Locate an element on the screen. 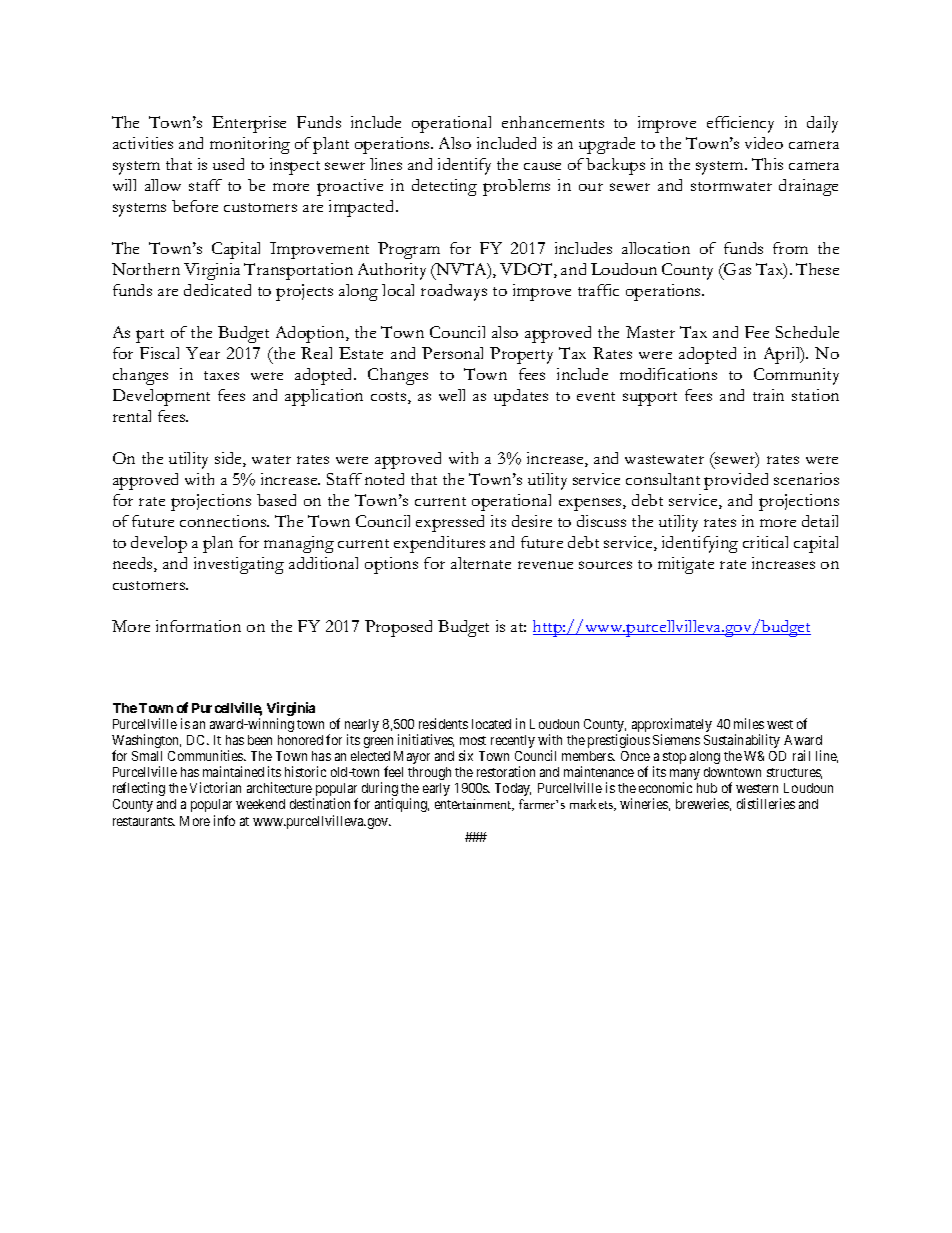  mitigate is located at coordinates (686, 565).
